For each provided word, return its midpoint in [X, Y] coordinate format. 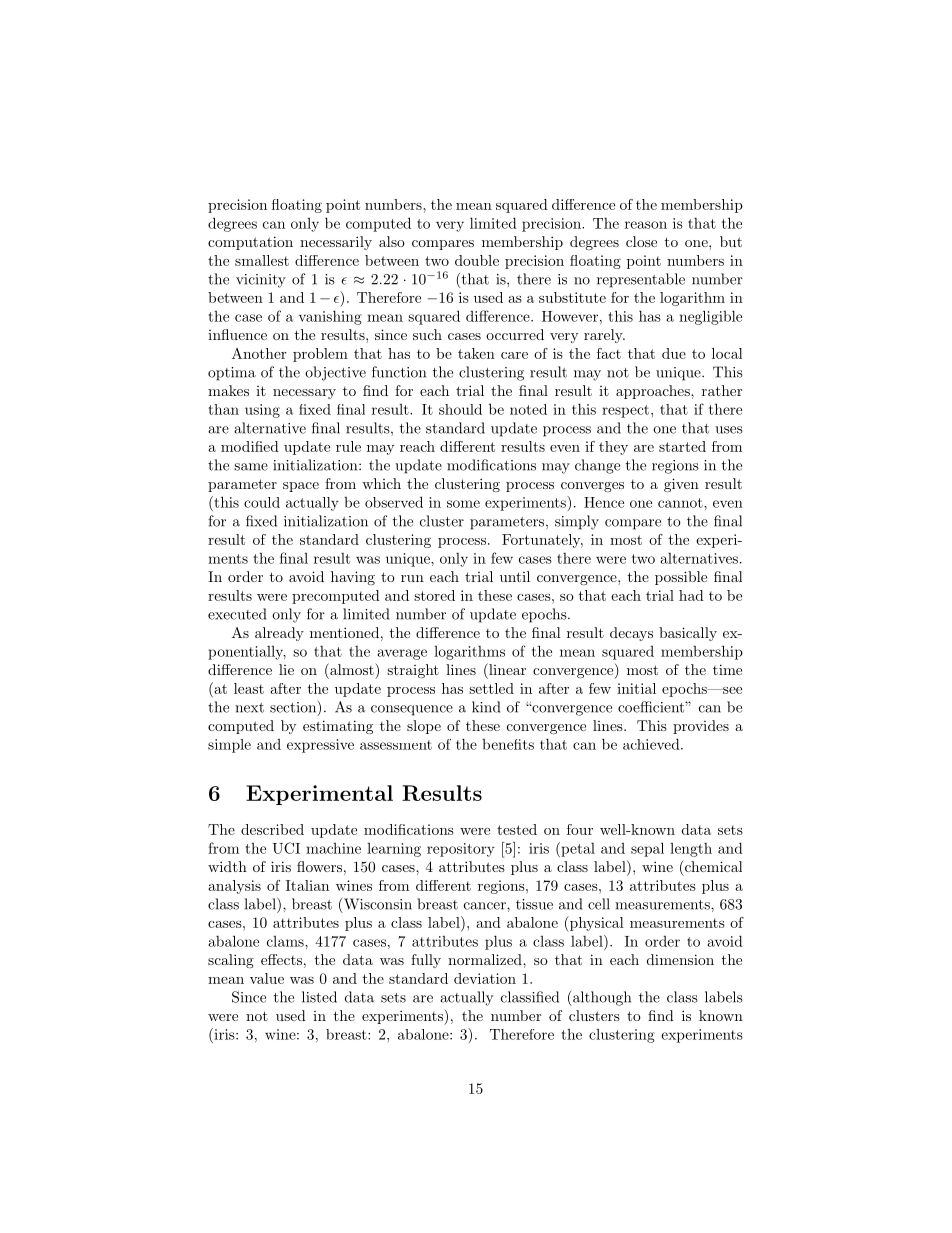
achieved [651, 744]
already [279, 634]
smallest [262, 260]
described [272, 829]
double [477, 260]
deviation [485, 978]
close [641, 241]
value [267, 978]
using [262, 411]
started [682, 446]
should [460, 409]
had [691, 595]
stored [434, 595]
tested [517, 829]
